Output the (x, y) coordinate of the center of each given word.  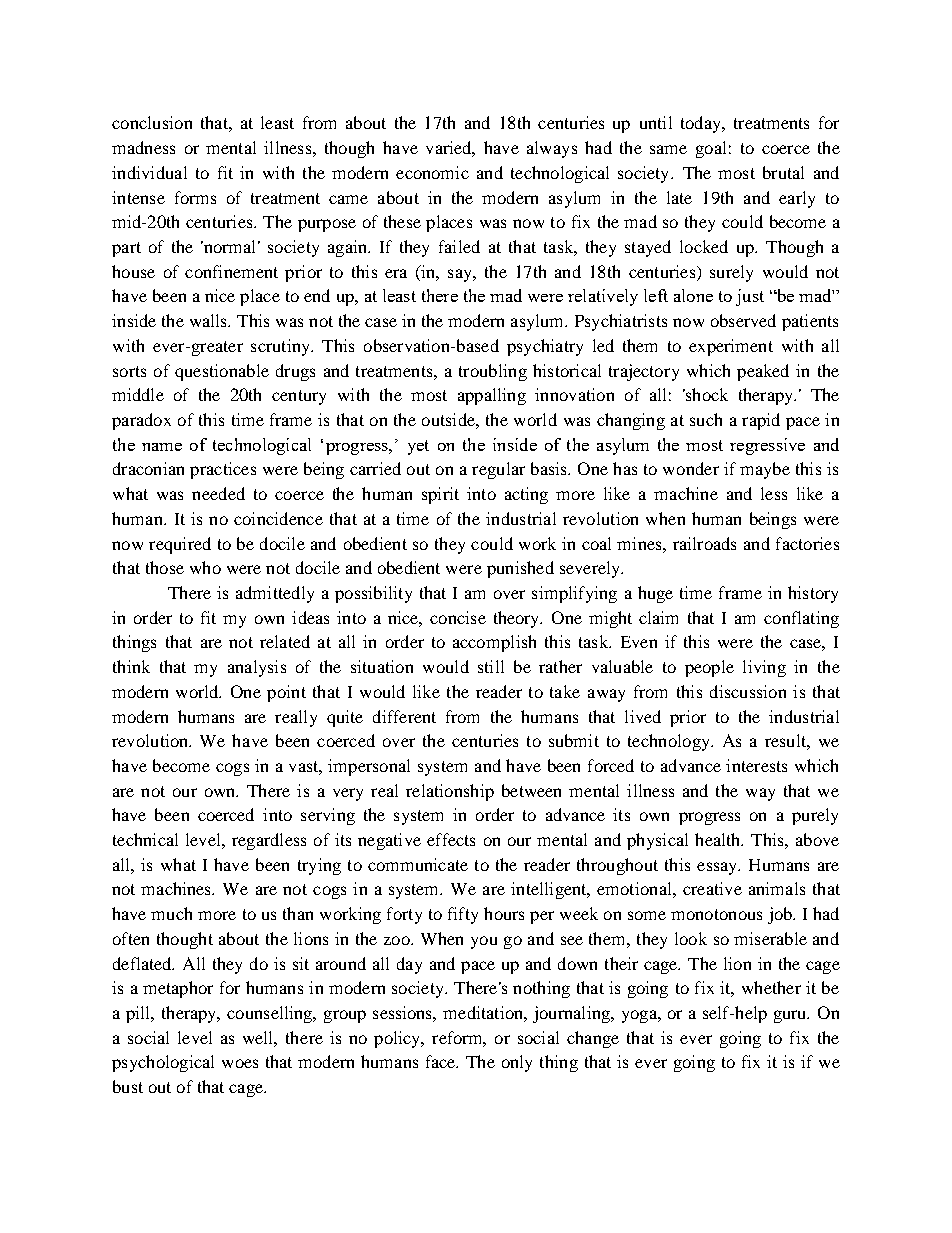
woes (240, 1063)
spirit (440, 495)
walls (210, 320)
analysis (257, 668)
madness (143, 147)
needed (218, 493)
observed (743, 320)
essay (718, 868)
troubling (493, 372)
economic (432, 172)
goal (711, 149)
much (171, 913)
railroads (704, 543)
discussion (748, 691)
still (491, 666)
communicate (418, 864)
